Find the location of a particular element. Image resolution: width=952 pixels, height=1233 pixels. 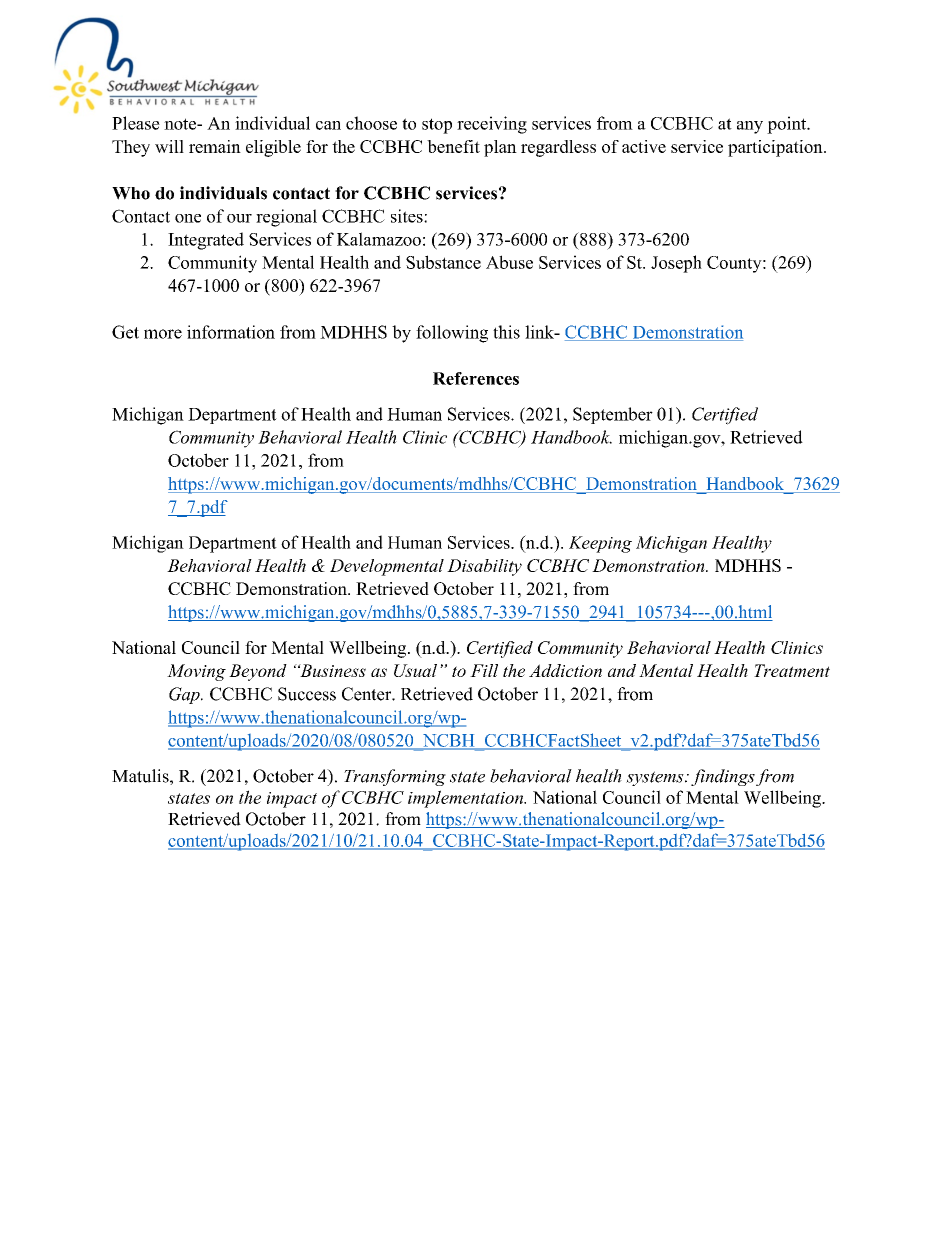

information is located at coordinates (231, 332).
